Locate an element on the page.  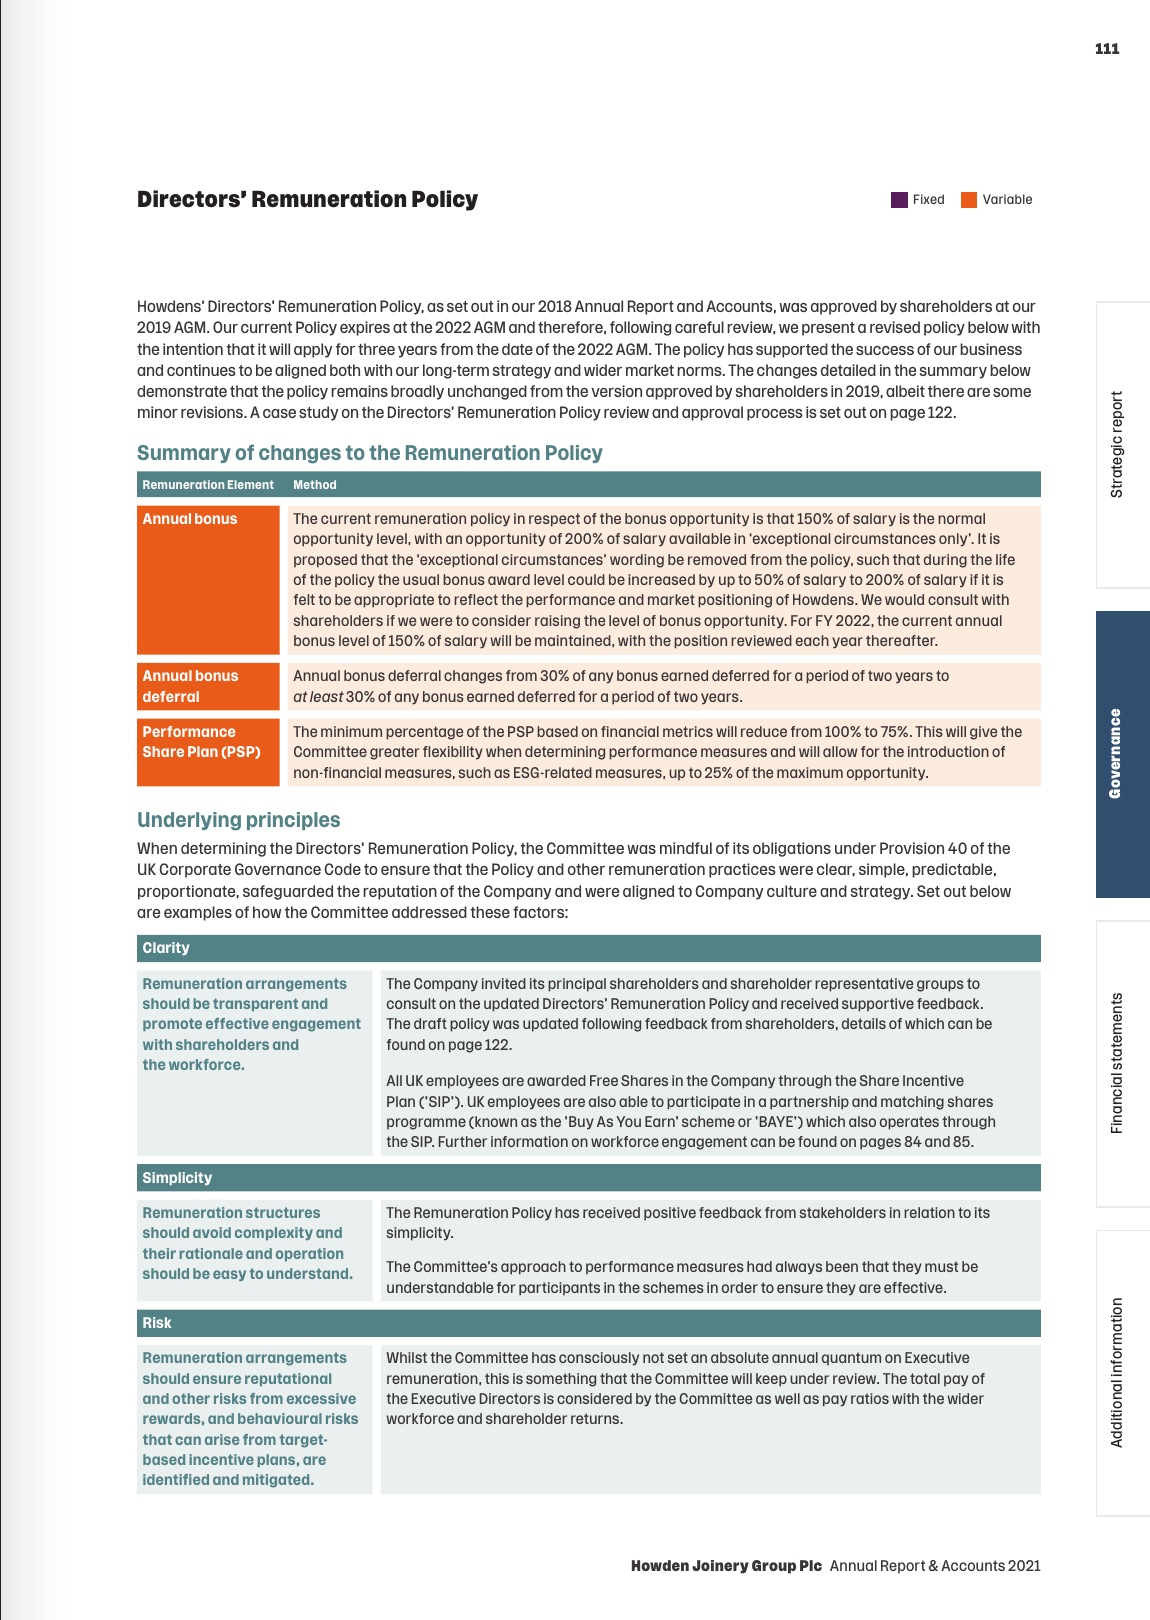
mindful is located at coordinates (686, 848).
